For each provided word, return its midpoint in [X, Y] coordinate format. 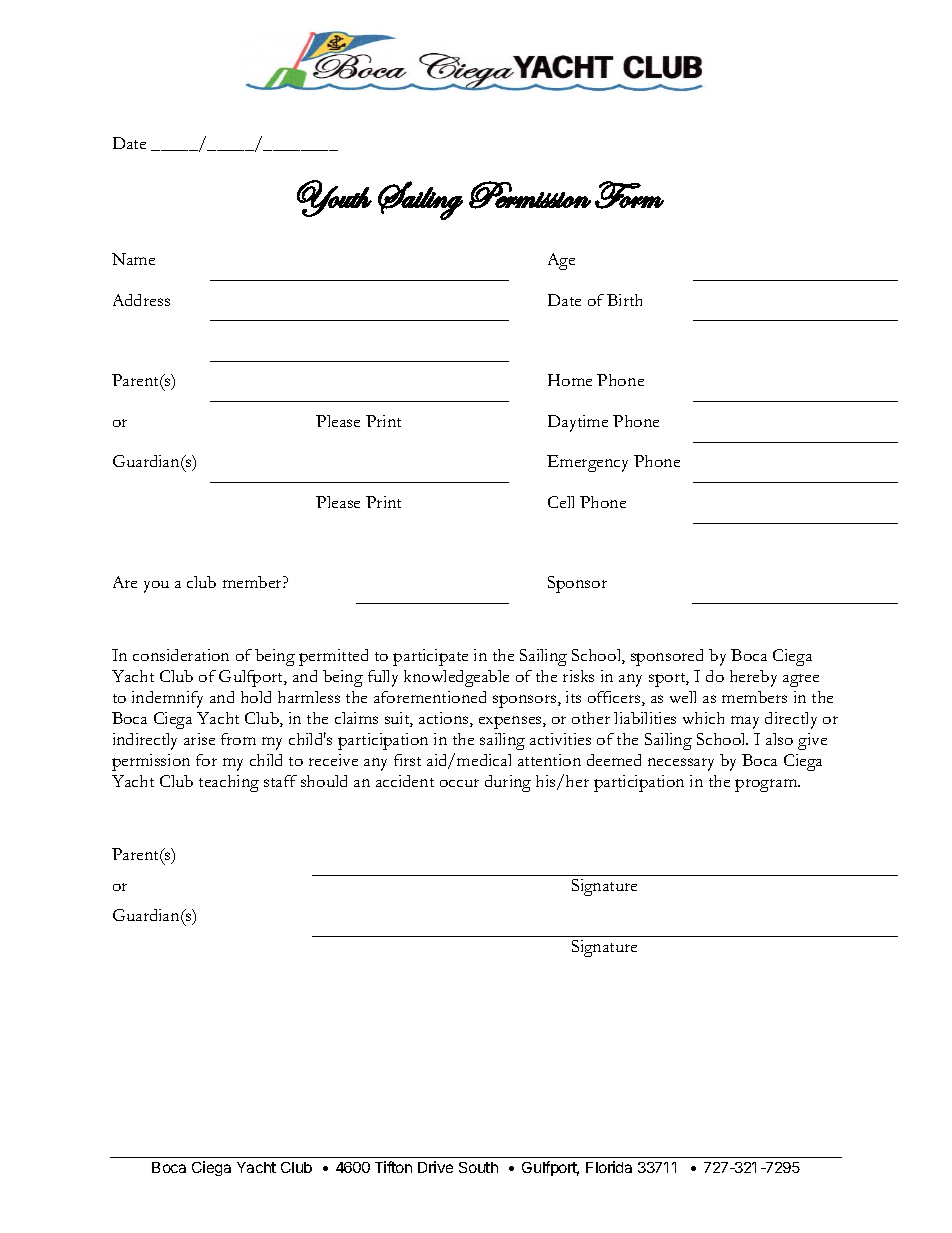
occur [459, 783]
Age [561, 261]
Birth [624, 300]
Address [141, 300]
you [156, 587]
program [767, 785]
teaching [229, 783]
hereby [753, 678]
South [478, 1167]
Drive [435, 1167]
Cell [561, 502]
